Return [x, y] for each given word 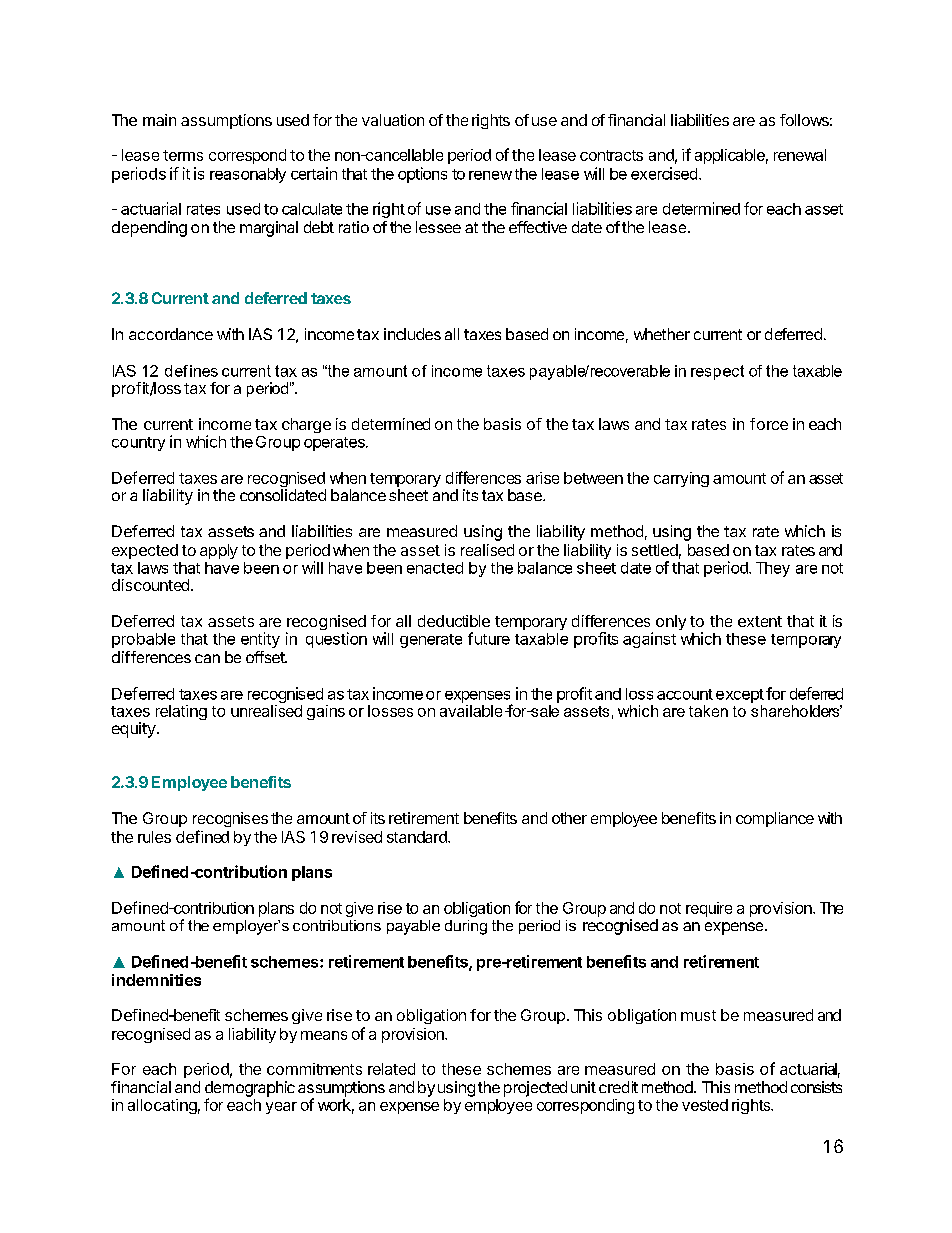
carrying [681, 479]
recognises [230, 819]
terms [183, 155]
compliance [775, 819]
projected [535, 1089]
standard [418, 837]
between [593, 478]
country [138, 444]
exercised [664, 173]
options [422, 175]
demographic [250, 1090]
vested [705, 1105]
